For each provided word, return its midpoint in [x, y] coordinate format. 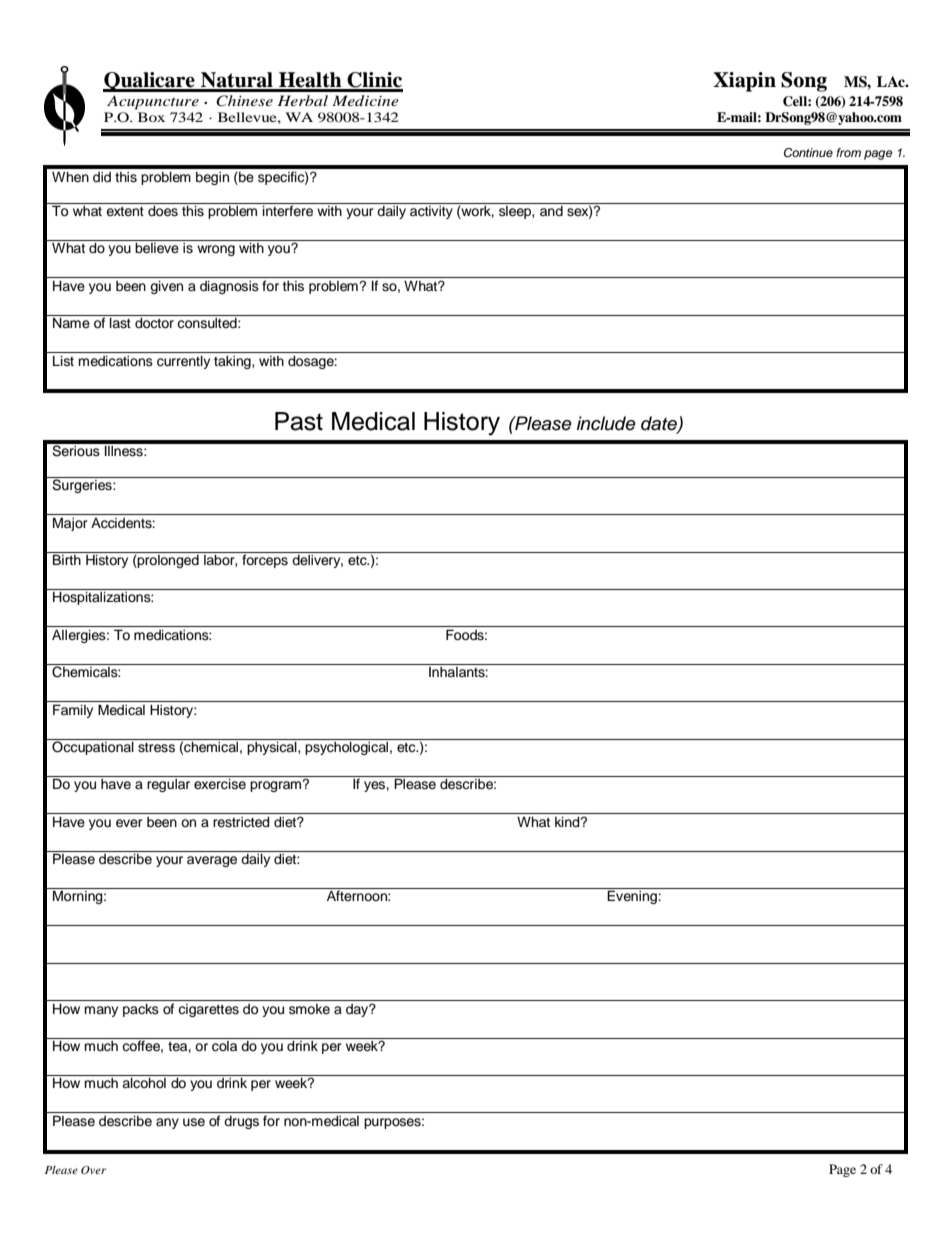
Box [151, 117]
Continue [808, 153]
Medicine [365, 100]
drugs [241, 1122]
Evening [633, 897]
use [194, 1122]
